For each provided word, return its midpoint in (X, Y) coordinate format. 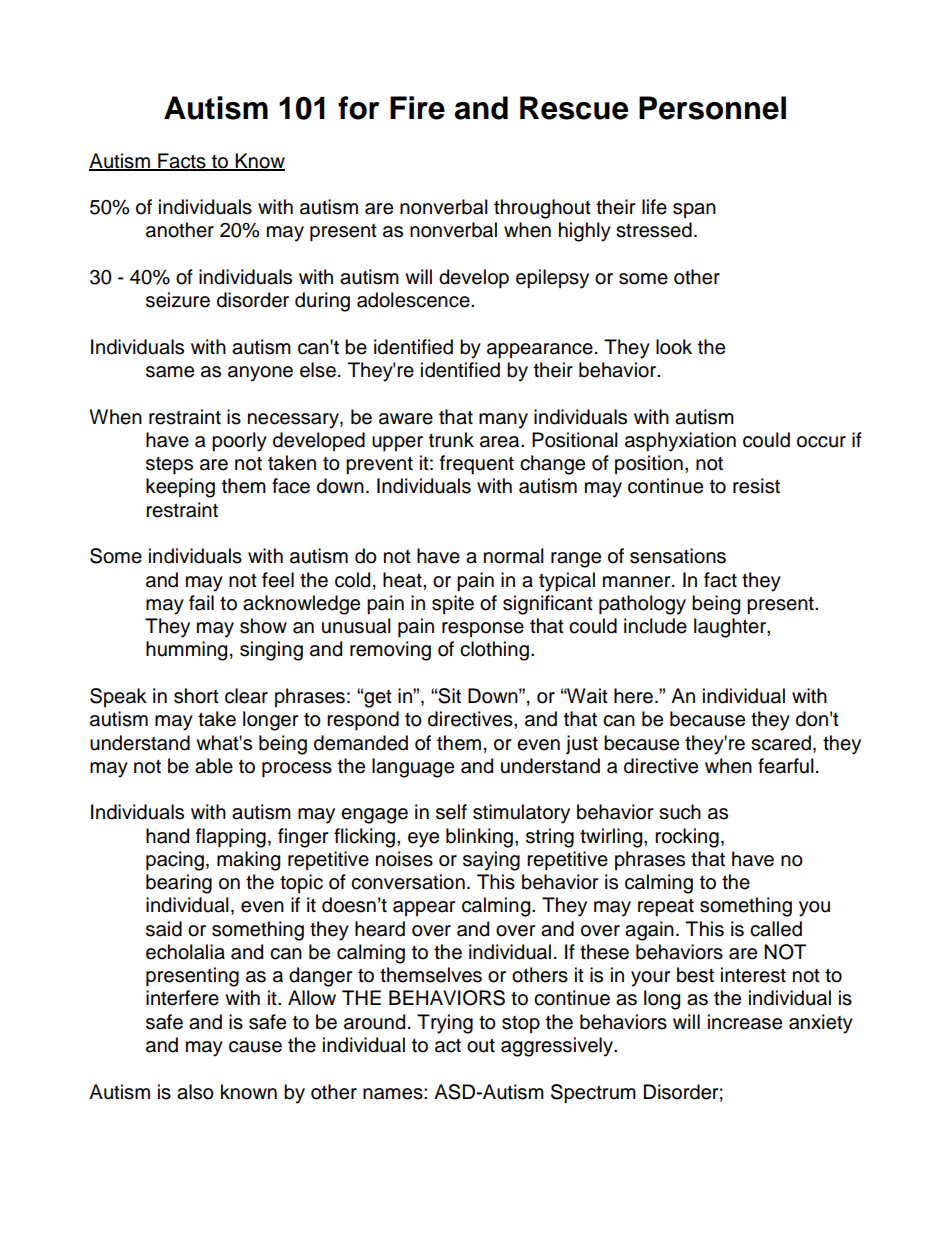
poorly (239, 442)
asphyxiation (680, 442)
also (195, 1092)
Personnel (712, 108)
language (413, 768)
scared (781, 743)
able (214, 766)
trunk (451, 440)
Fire (417, 108)
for (359, 108)
